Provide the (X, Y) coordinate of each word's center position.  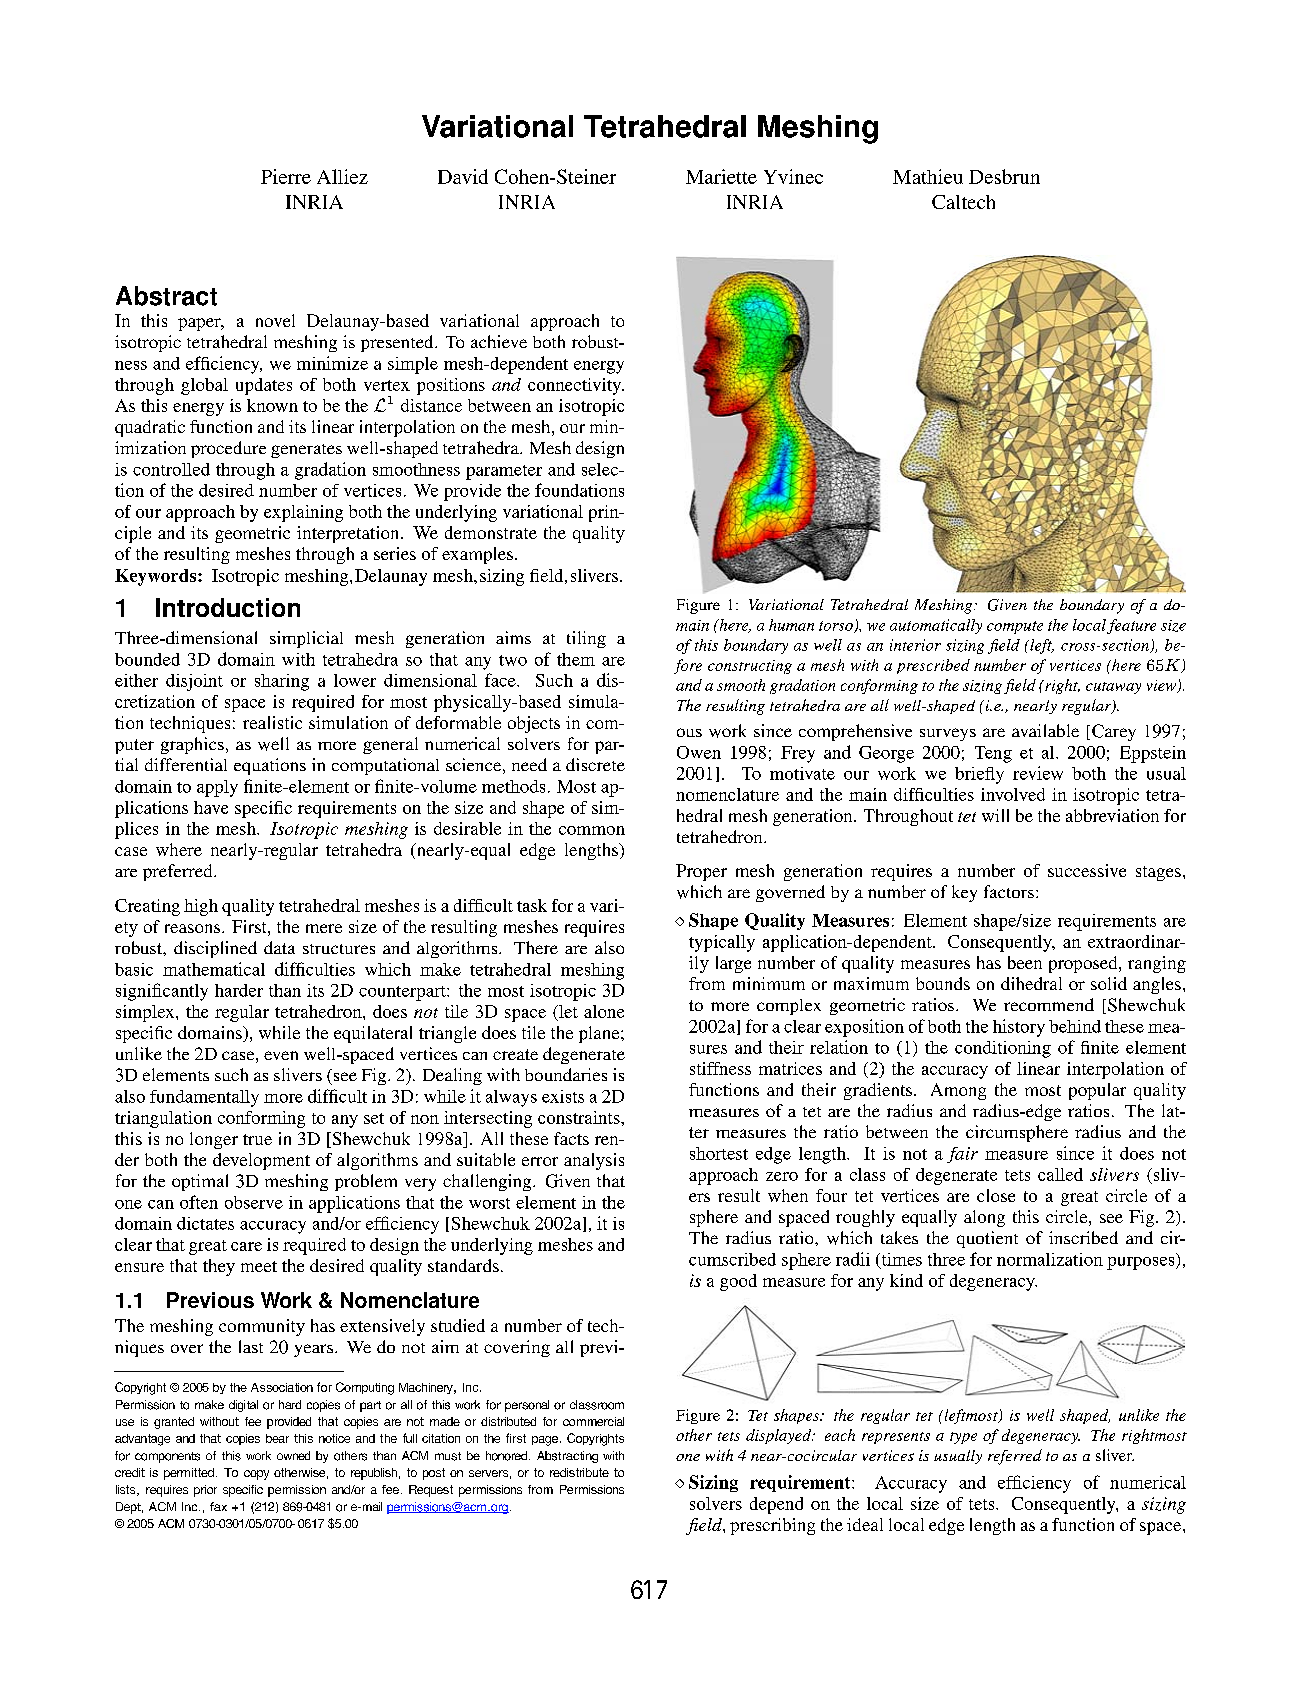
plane (600, 1034)
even (281, 1055)
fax (218, 1506)
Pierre (286, 176)
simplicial (306, 639)
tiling (586, 639)
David (463, 176)
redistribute (579, 1472)
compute (1015, 627)
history (1019, 1028)
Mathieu (928, 176)
